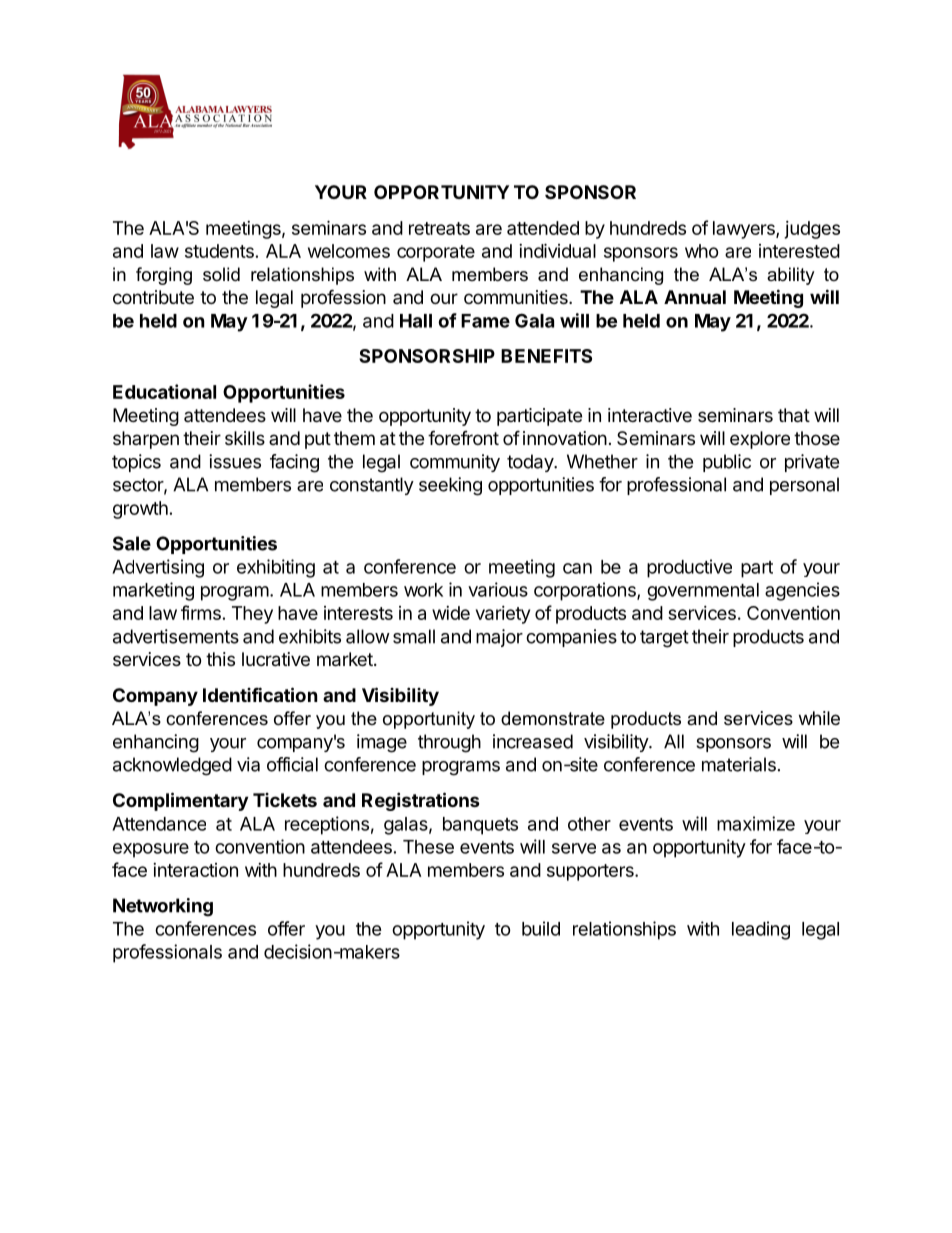  I want to click on corporate, so click(436, 253).
